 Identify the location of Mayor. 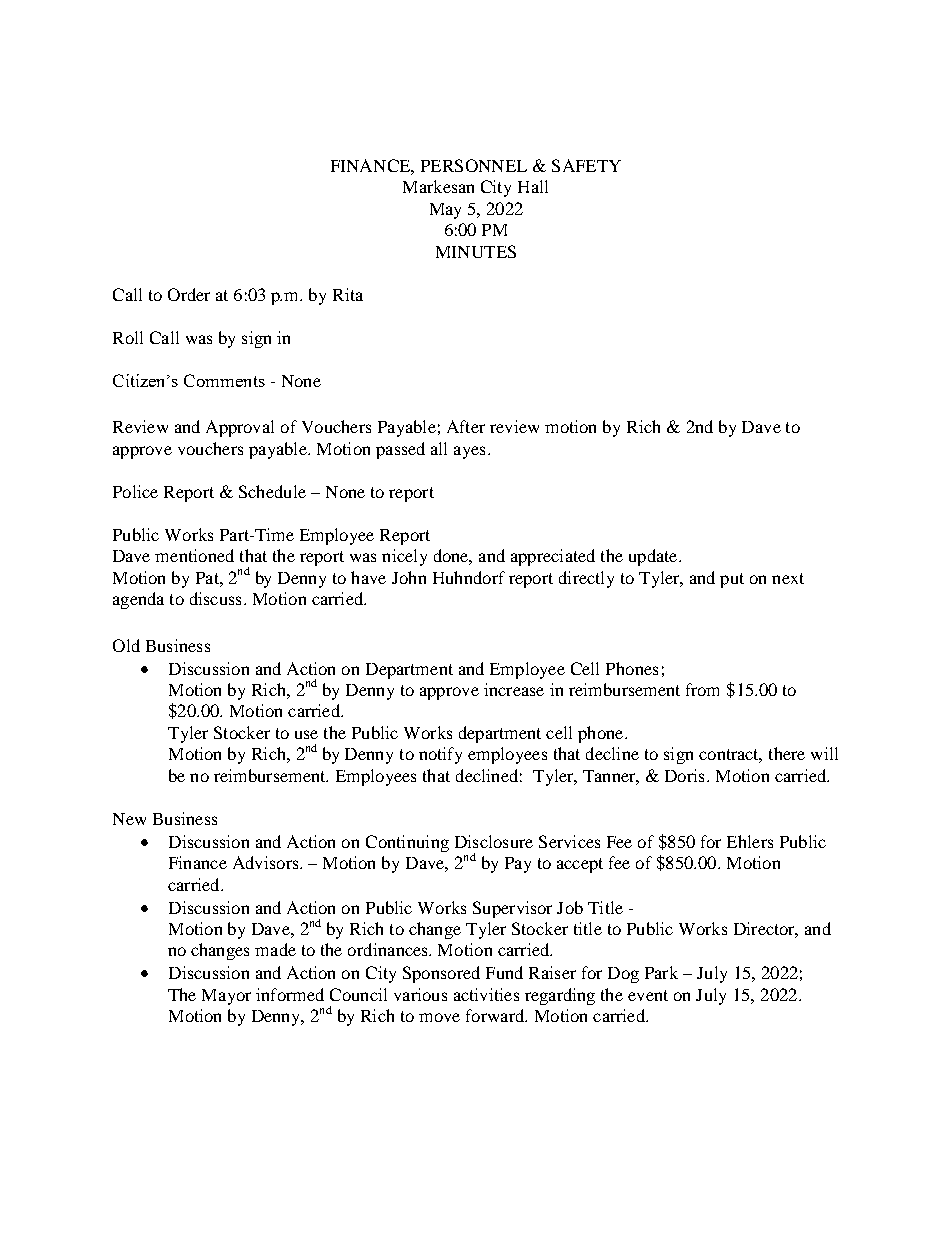
(226, 997).
